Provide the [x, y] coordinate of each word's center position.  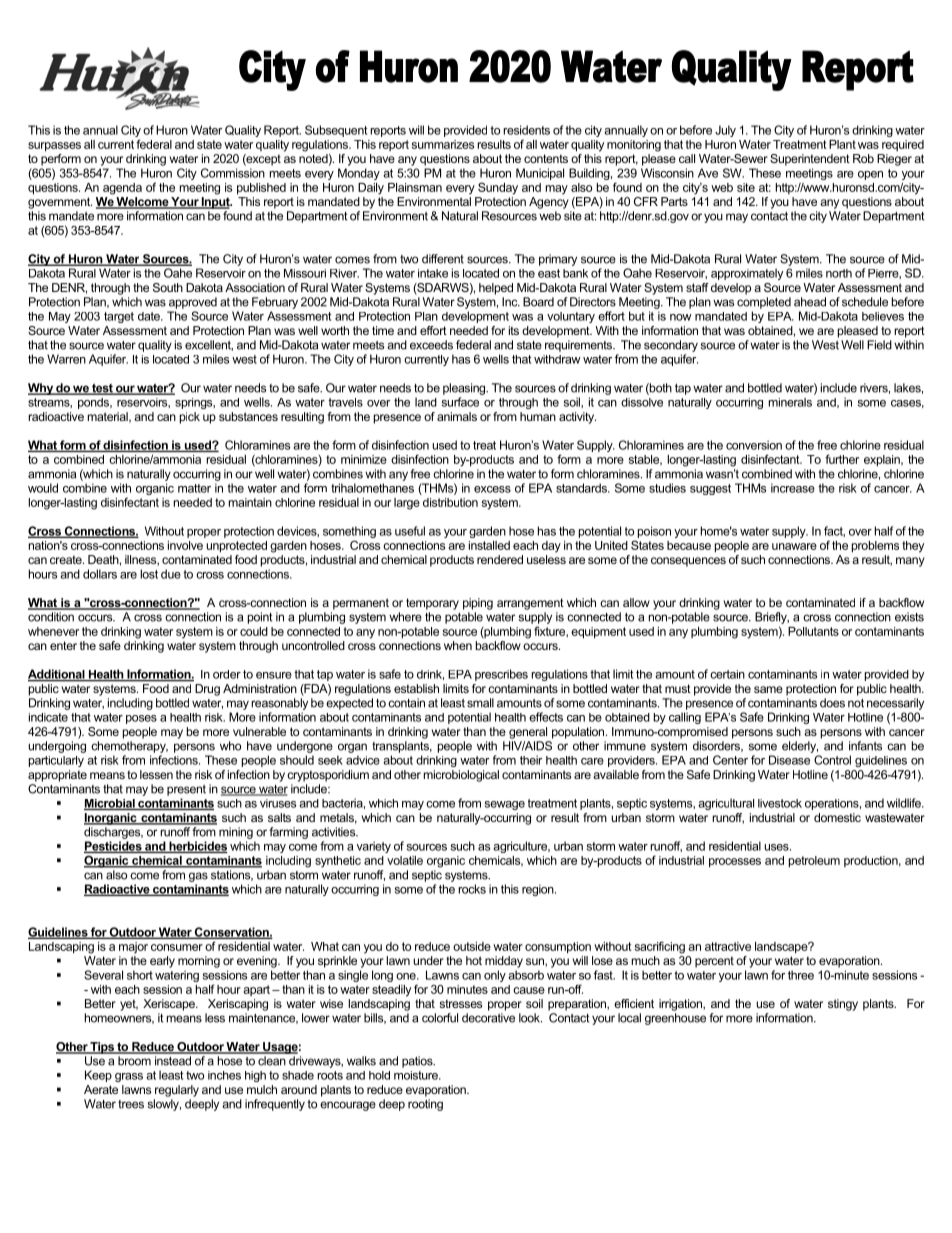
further [842, 459]
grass [129, 1077]
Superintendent [810, 160]
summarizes [443, 144]
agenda [122, 189]
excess [492, 489]
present [186, 790]
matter [194, 488]
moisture [417, 1075]
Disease [789, 760]
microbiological [461, 776]
